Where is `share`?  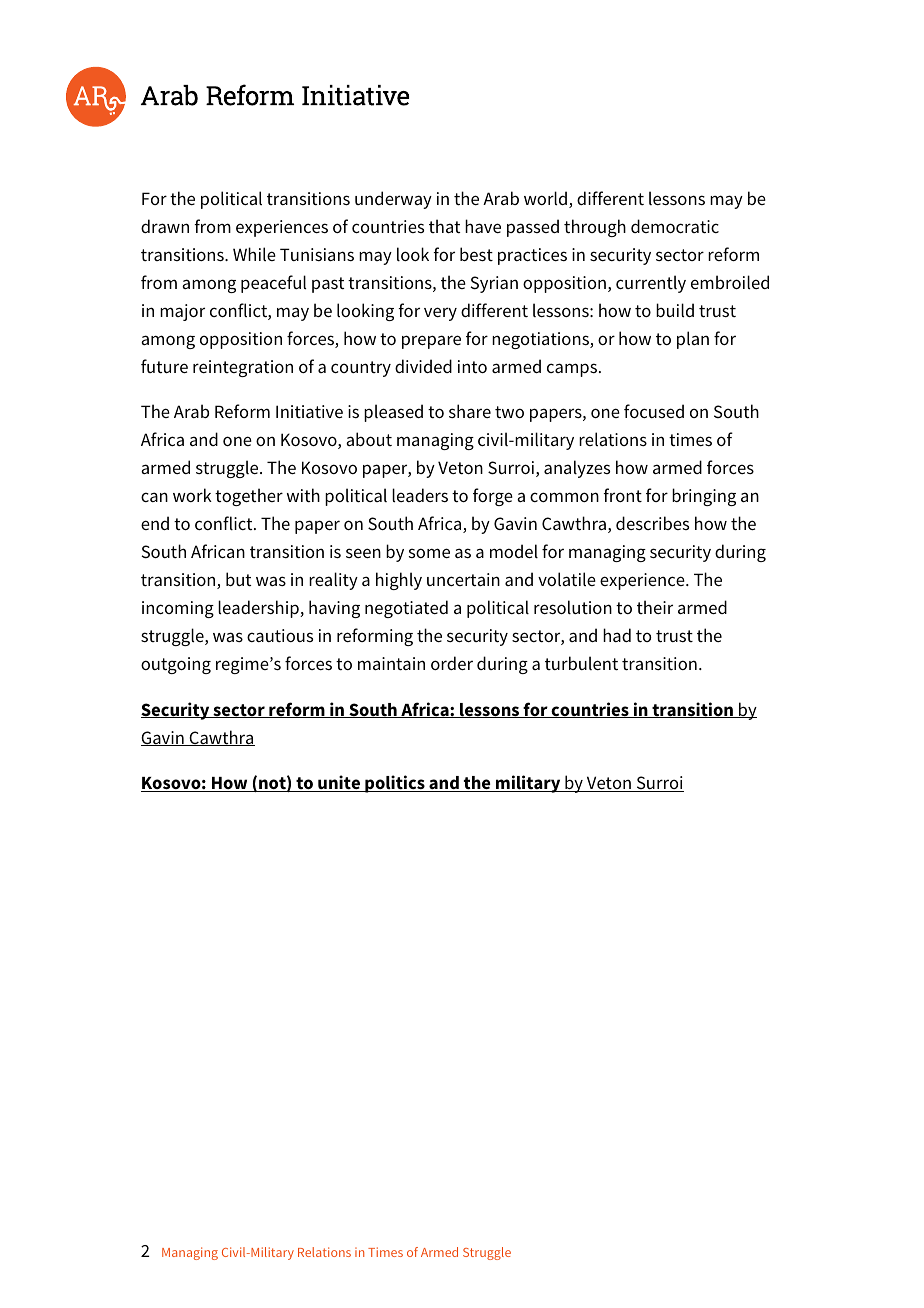 share is located at coordinates (470, 411).
